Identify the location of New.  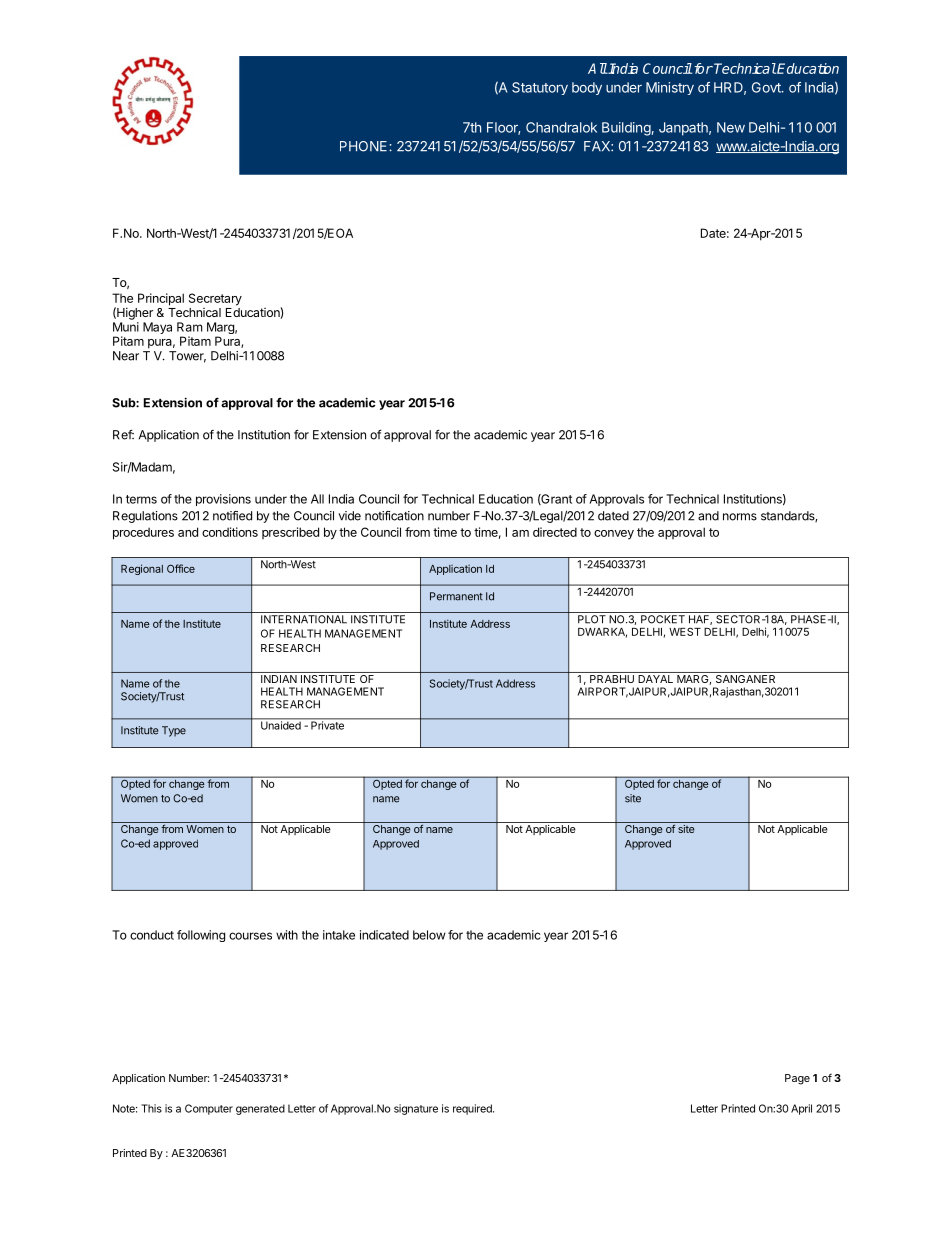
(731, 127).
